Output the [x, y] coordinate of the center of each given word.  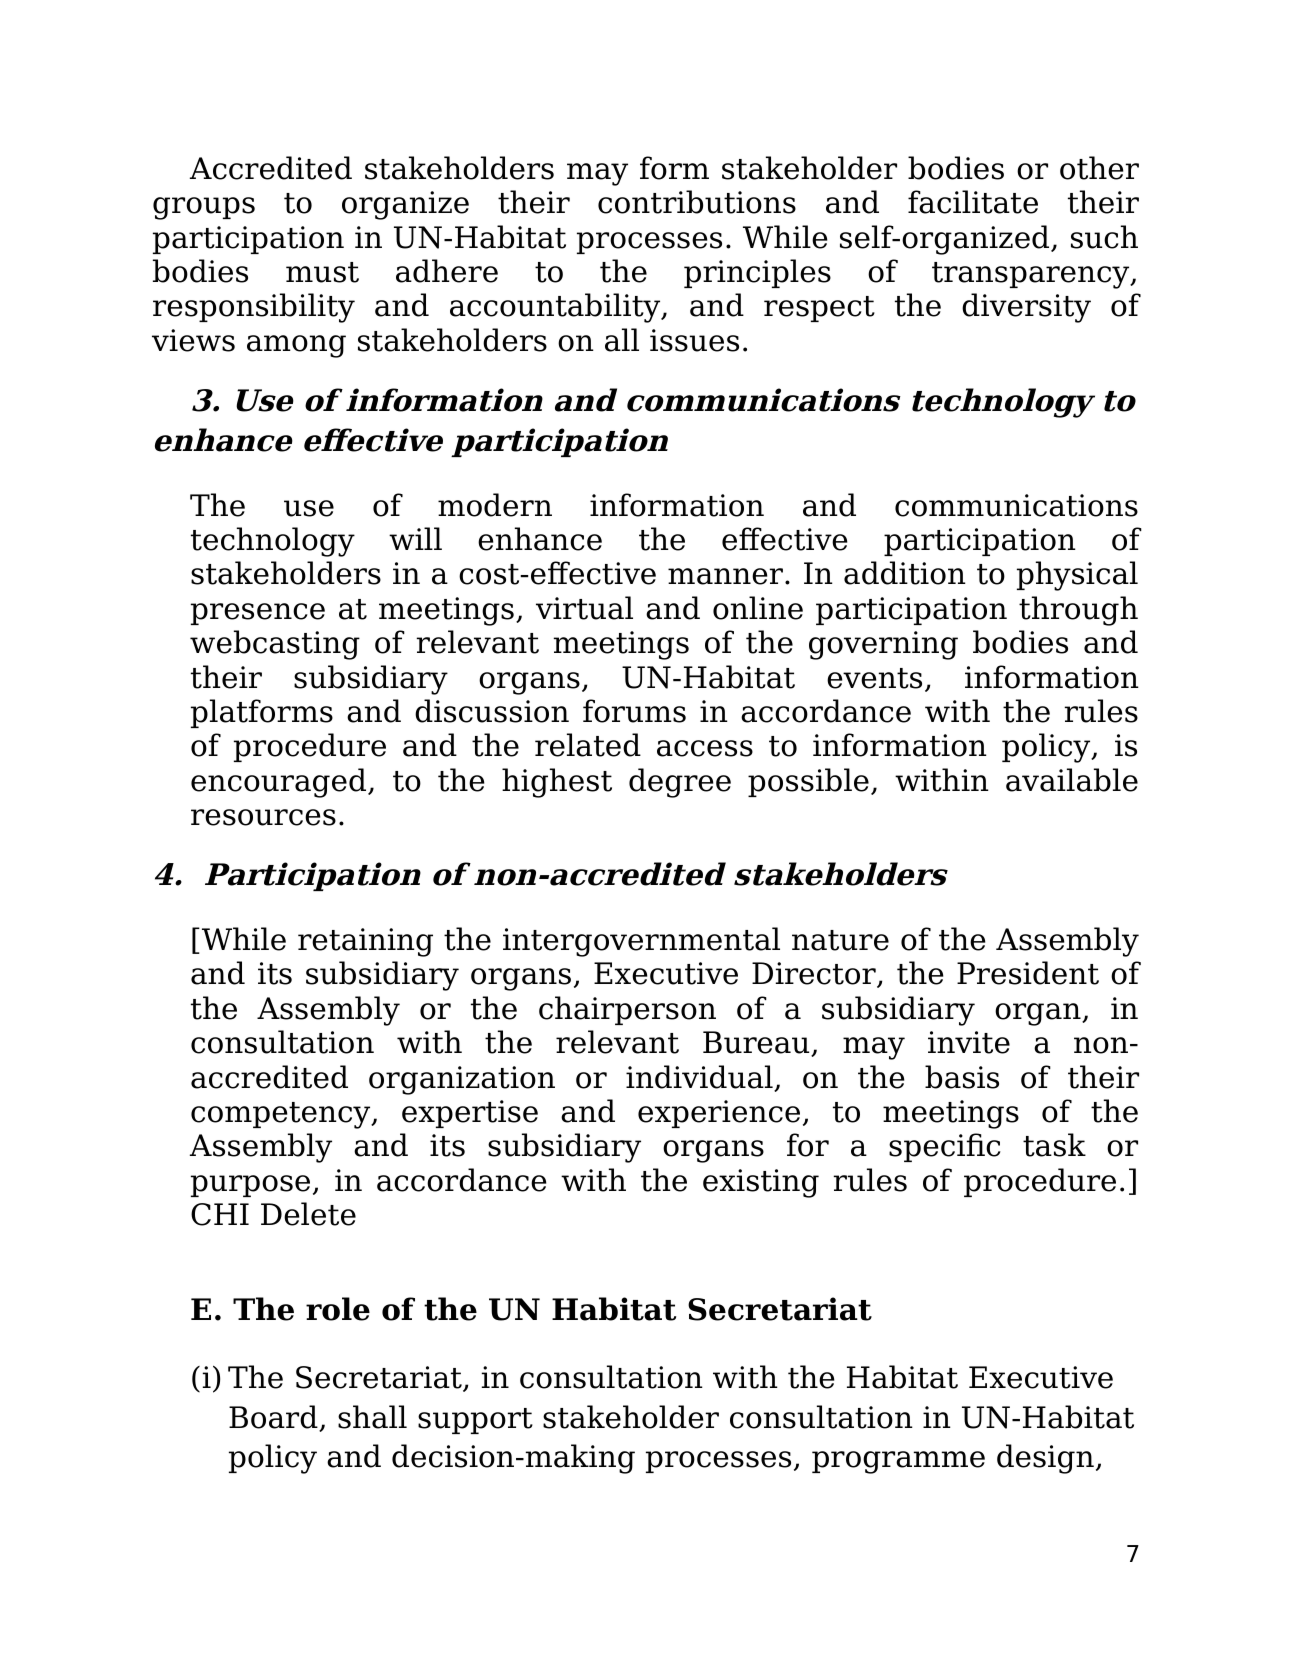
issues [694, 340]
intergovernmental [641, 942]
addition [905, 573]
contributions [697, 202]
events [874, 678]
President [1028, 973]
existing [761, 1183]
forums [634, 711]
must [322, 272]
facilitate [973, 202]
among [296, 346]
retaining [365, 942]
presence [258, 614]
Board [274, 1418]
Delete [308, 1214]
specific [945, 1147]
